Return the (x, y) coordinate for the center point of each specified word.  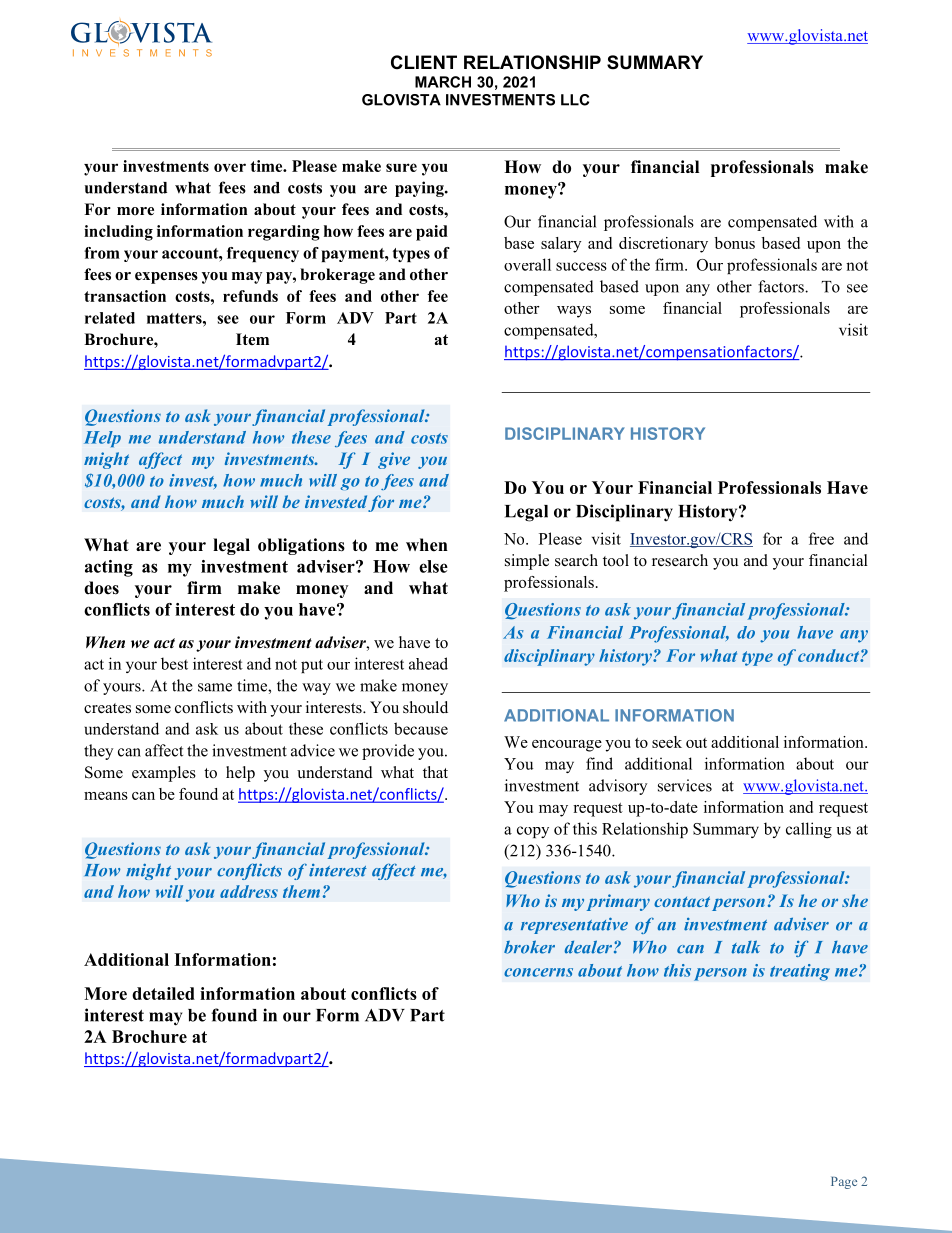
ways (574, 312)
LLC (575, 100)
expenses (166, 278)
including (118, 233)
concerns (538, 972)
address (249, 891)
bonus (735, 243)
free (821, 538)
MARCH (443, 82)
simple (527, 562)
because (421, 728)
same (215, 687)
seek (667, 742)
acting (109, 568)
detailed (163, 993)
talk (746, 947)
